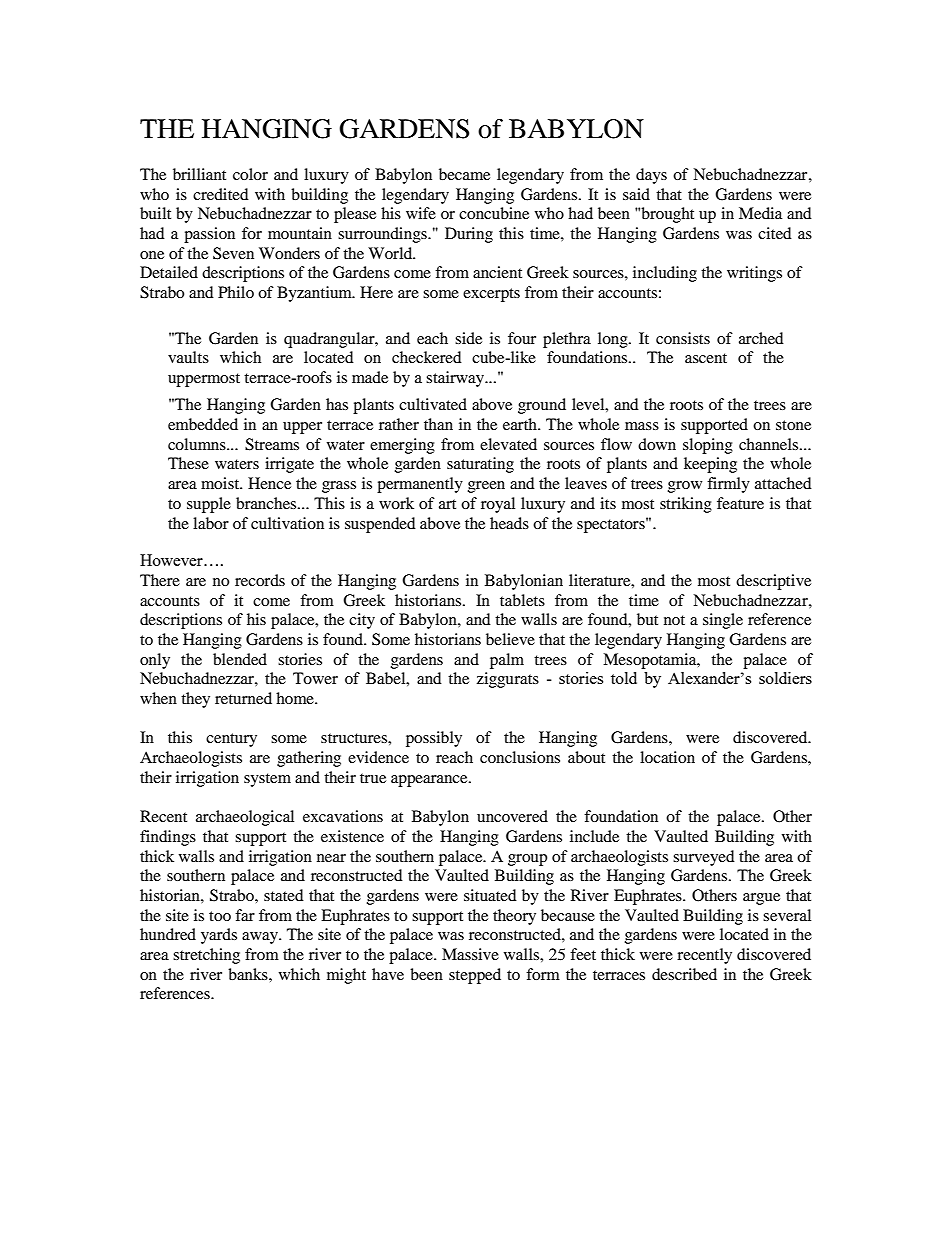  What do you see at coordinates (243, 698) in the screenshot?
I see `returned` at bounding box center [243, 698].
